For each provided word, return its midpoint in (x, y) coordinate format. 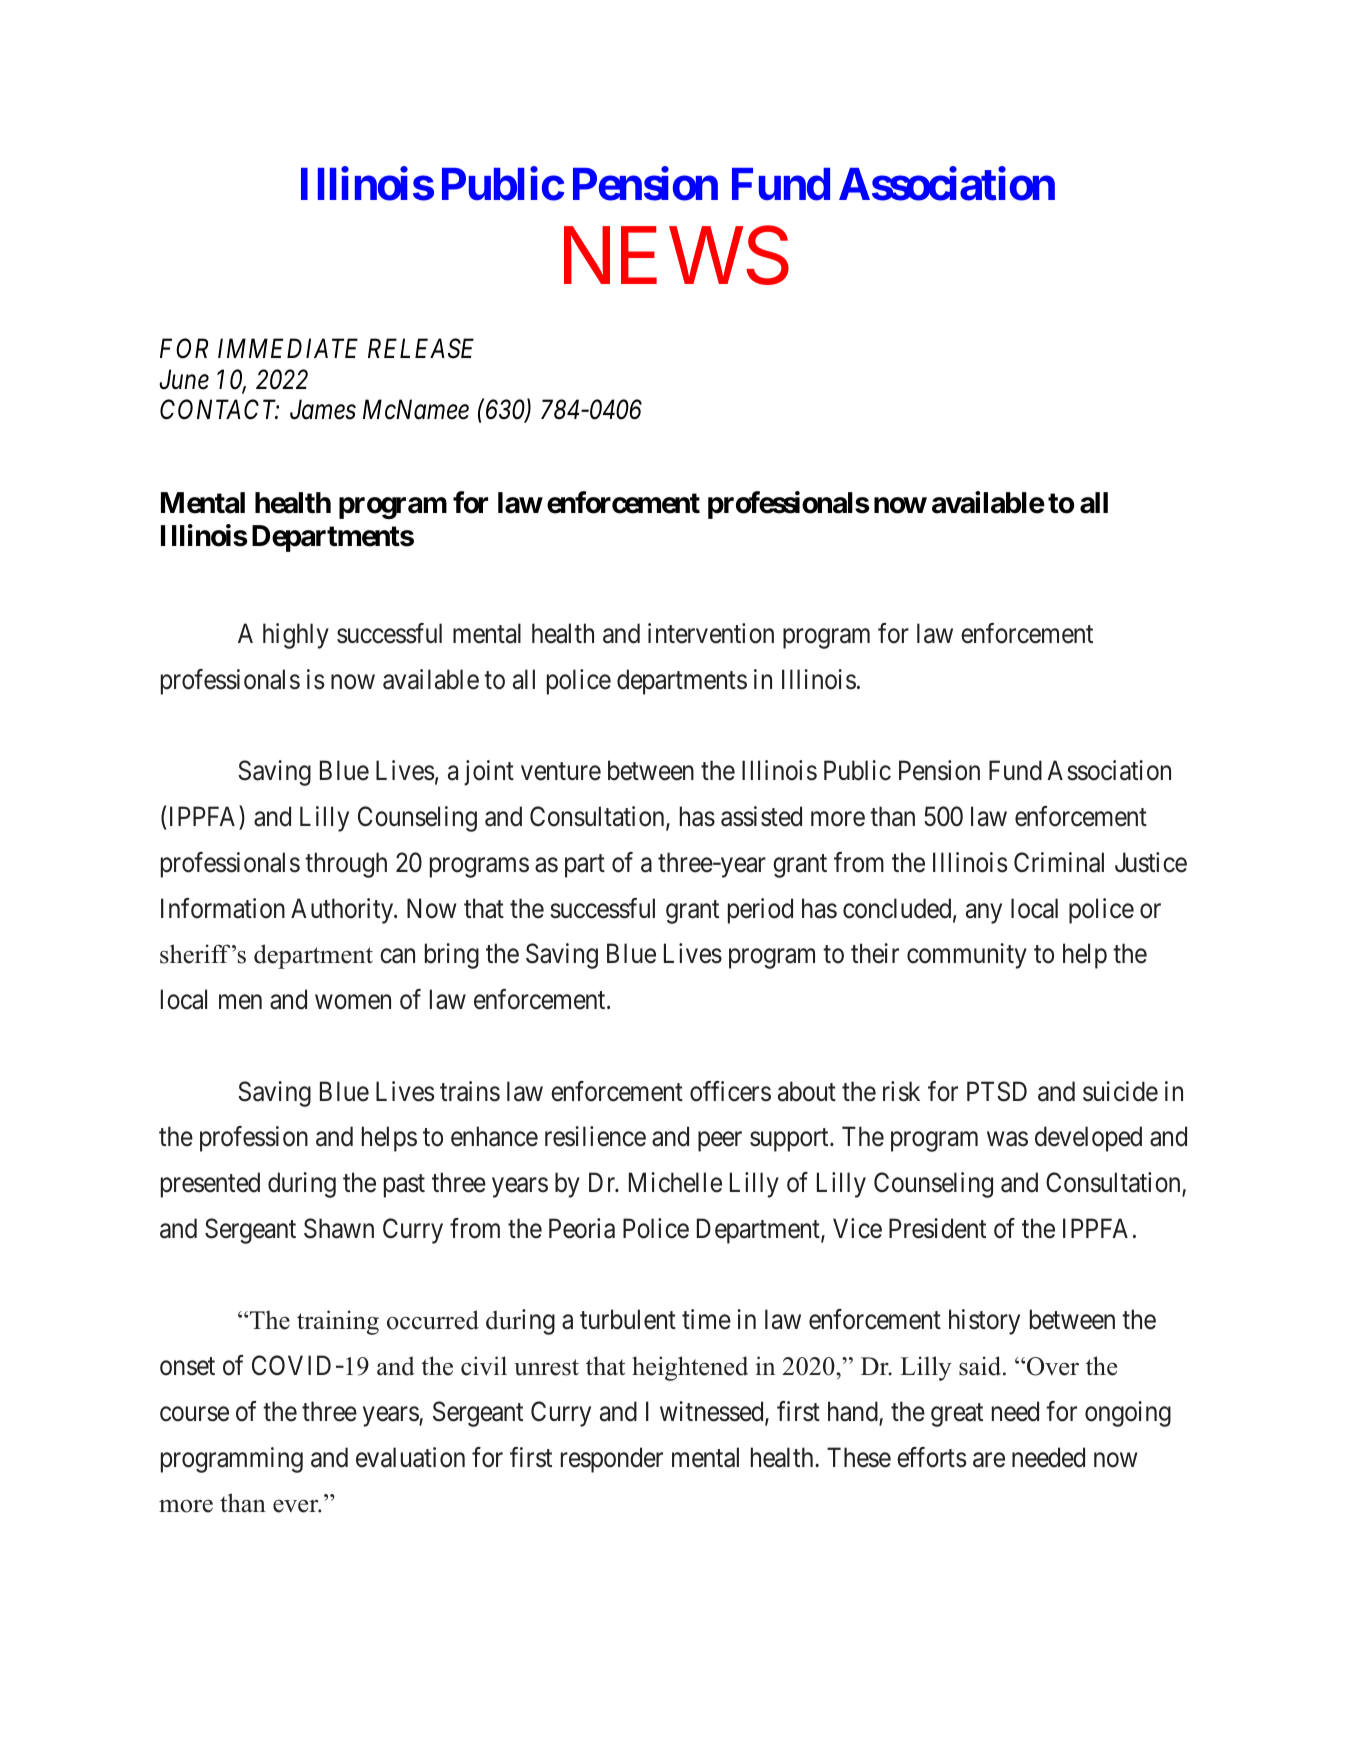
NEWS (676, 255)
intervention (711, 633)
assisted (761, 816)
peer (720, 1142)
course (194, 1414)
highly (296, 636)
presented (210, 1185)
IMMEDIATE (288, 348)
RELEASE (421, 349)
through (346, 865)
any (984, 913)
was (1007, 1139)
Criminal (1059, 862)
